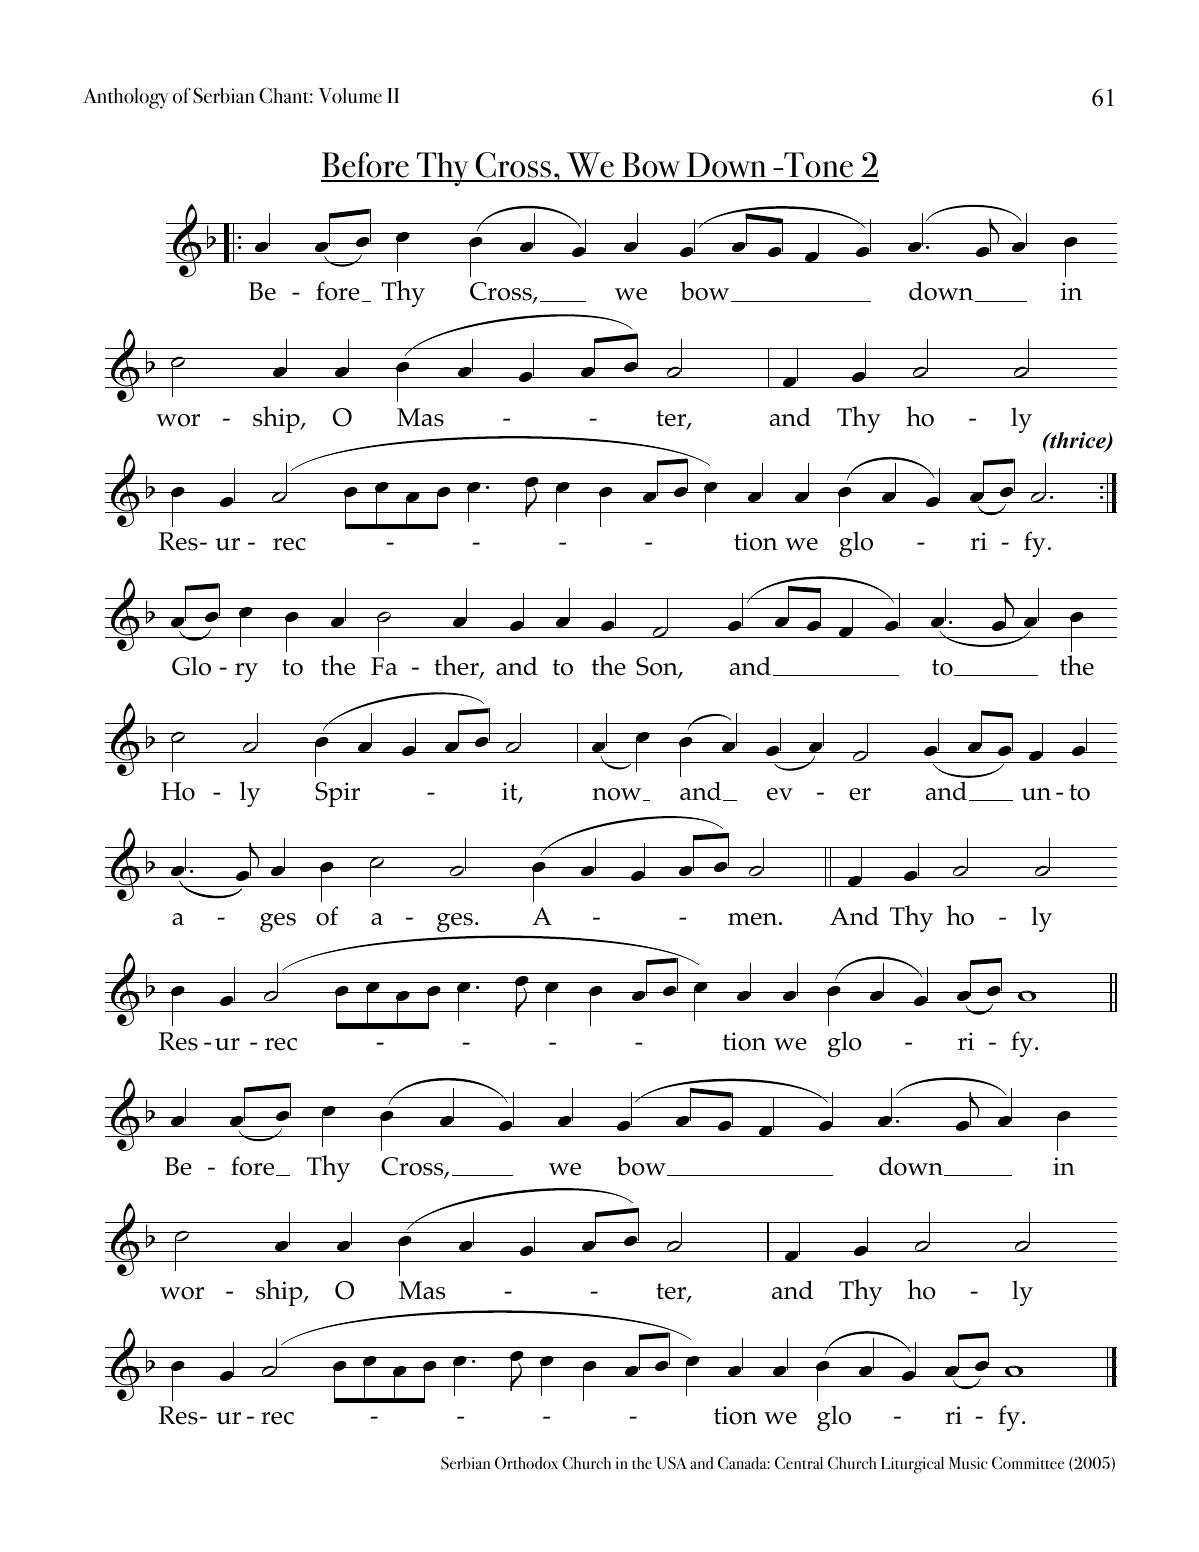 This screenshot has width=1199, height=1552. I want to click on USA, so click(671, 1463).
